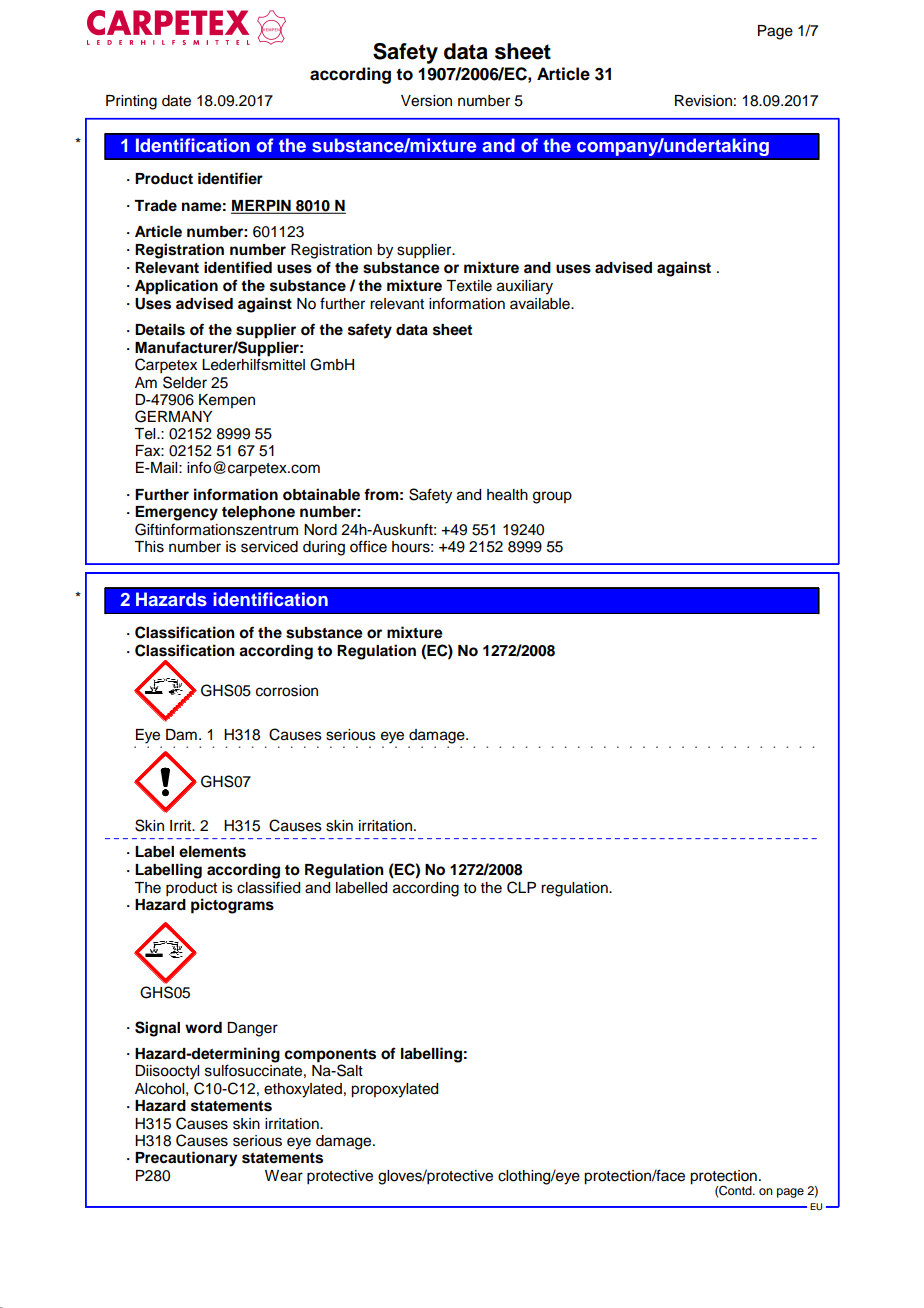 The image size is (924, 1308). Describe the element at coordinates (703, 101) in the document. I see `Revision` at that location.
